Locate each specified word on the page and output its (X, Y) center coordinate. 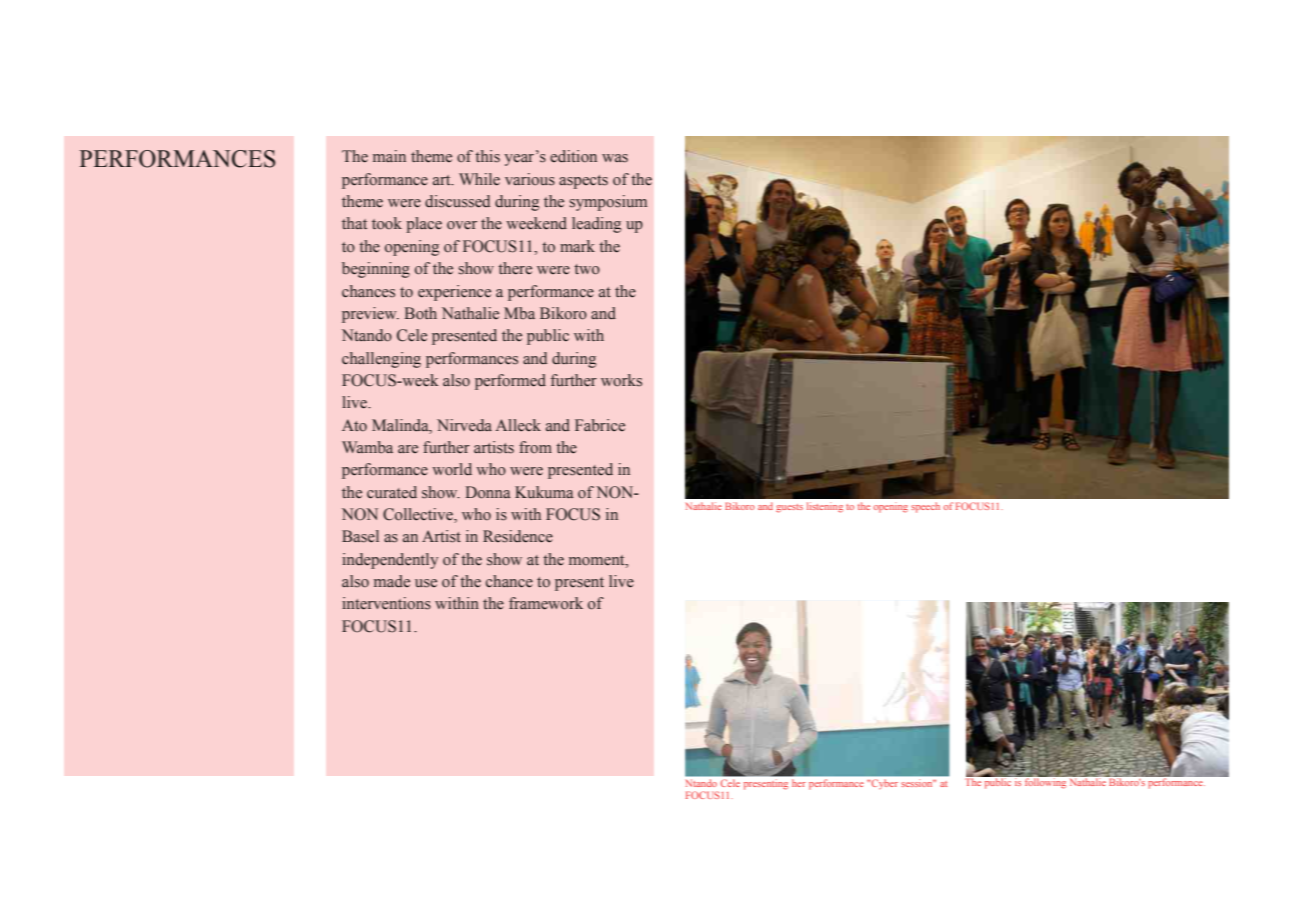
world (452, 469)
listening (825, 507)
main (389, 156)
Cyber (883, 783)
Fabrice (600, 425)
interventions (386, 603)
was (615, 158)
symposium (608, 203)
